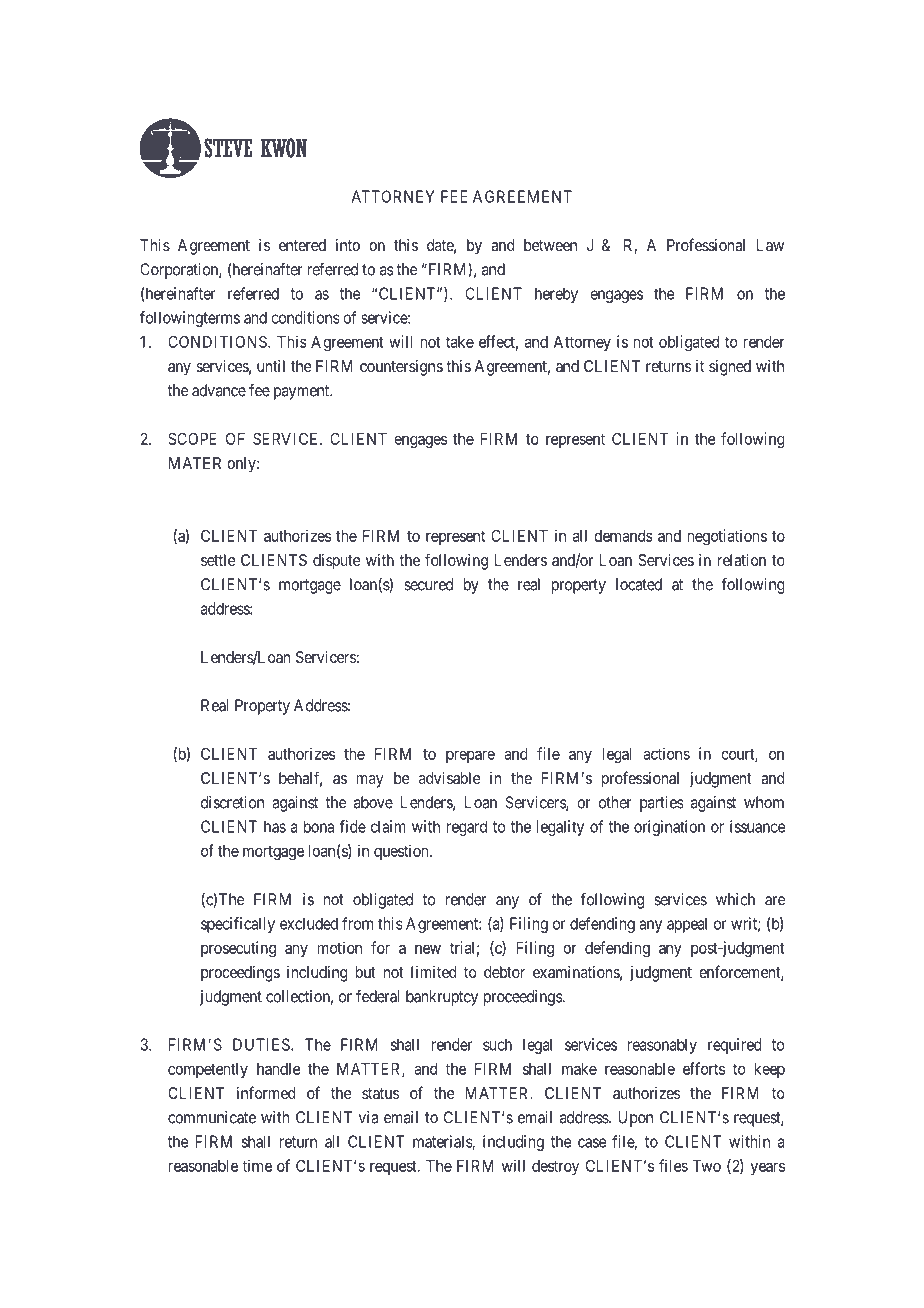  Describe the element at coordinates (550, 245) in the page. I see `between` at that location.
